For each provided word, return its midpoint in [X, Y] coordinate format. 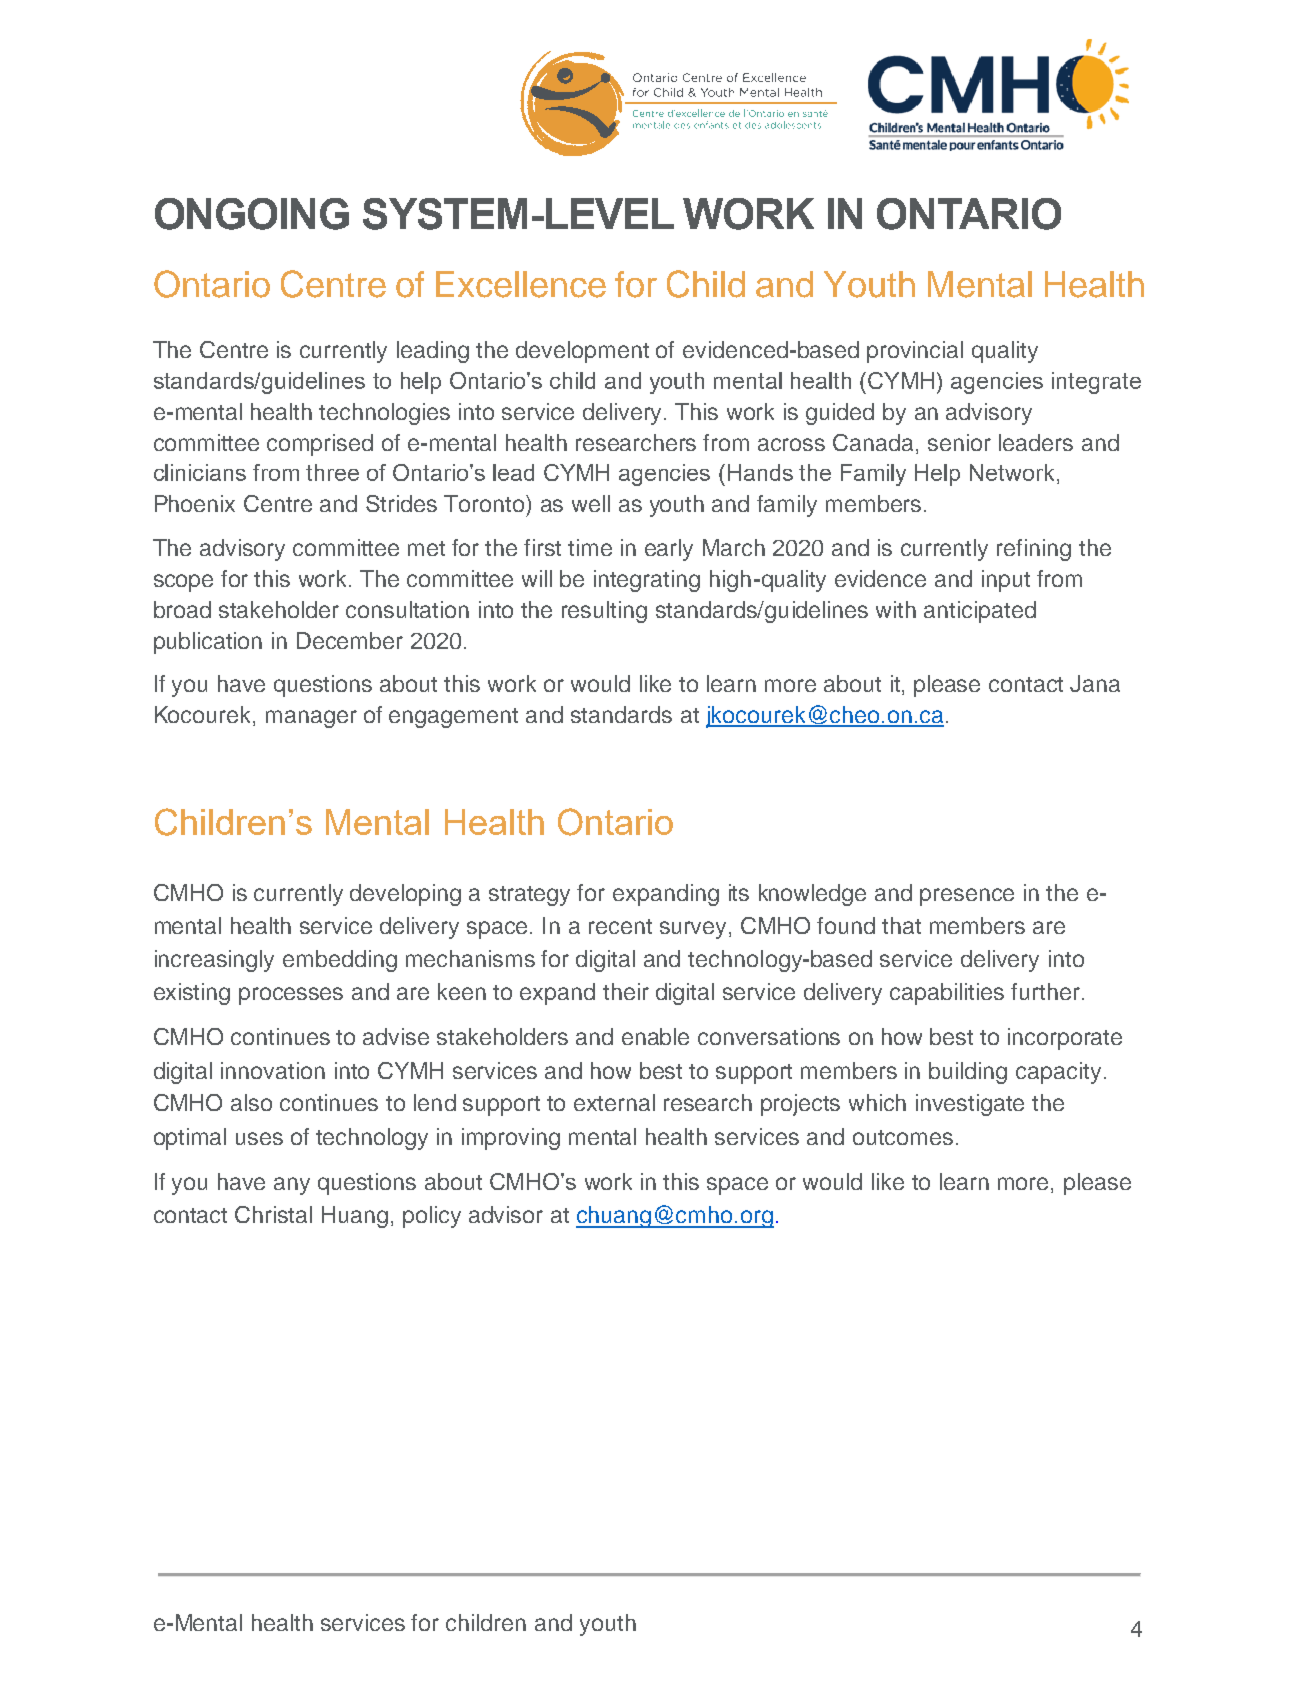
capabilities [947, 994]
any [292, 1186]
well [591, 503]
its [739, 892]
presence [967, 897]
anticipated [980, 612]
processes [291, 996]
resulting [604, 612]
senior [959, 442]
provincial [915, 352]
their [626, 991]
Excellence [521, 284]
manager [311, 719]
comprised [320, 445]
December [350, 640]
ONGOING [252, 214]
